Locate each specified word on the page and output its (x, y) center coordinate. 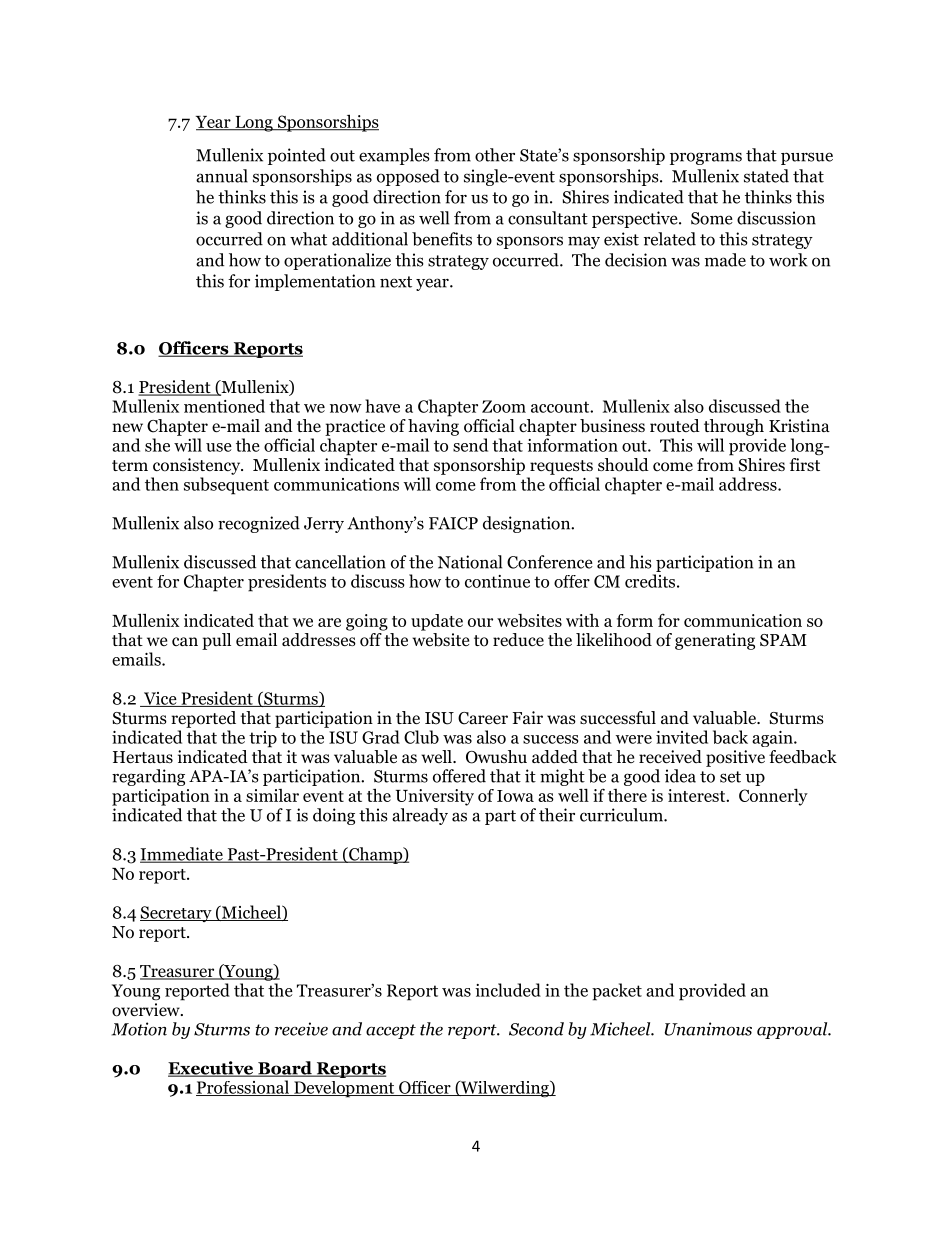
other (495, 155)
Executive (211, 1069)
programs (706, 158)
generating (715, 641)
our (480, 622)
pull (216, 641)
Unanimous (708, 1029)
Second (536, 1029)
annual (222, 176)
